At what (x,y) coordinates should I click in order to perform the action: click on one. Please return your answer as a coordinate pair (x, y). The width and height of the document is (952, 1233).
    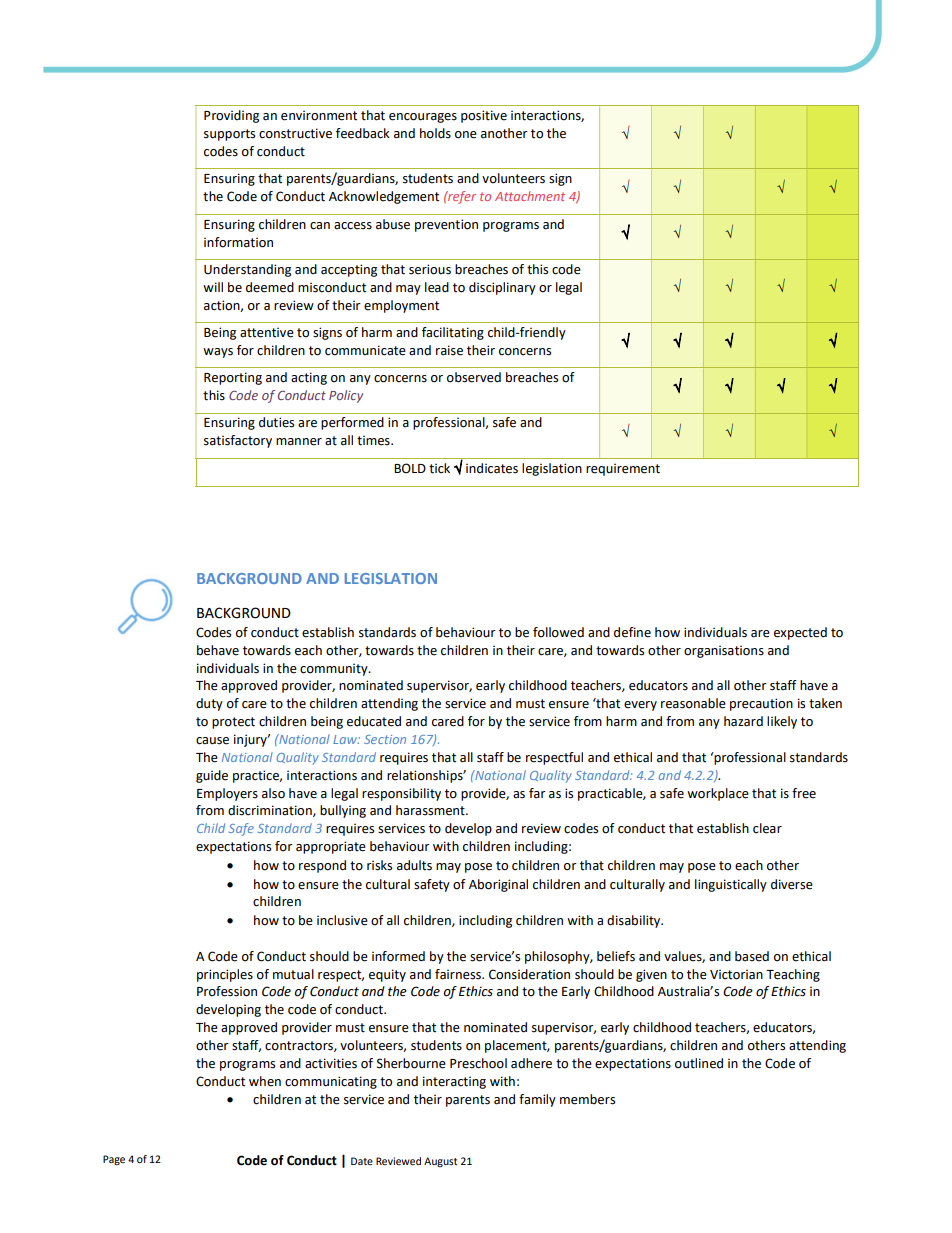
    Looking at the image, I should click on (466, 135).
